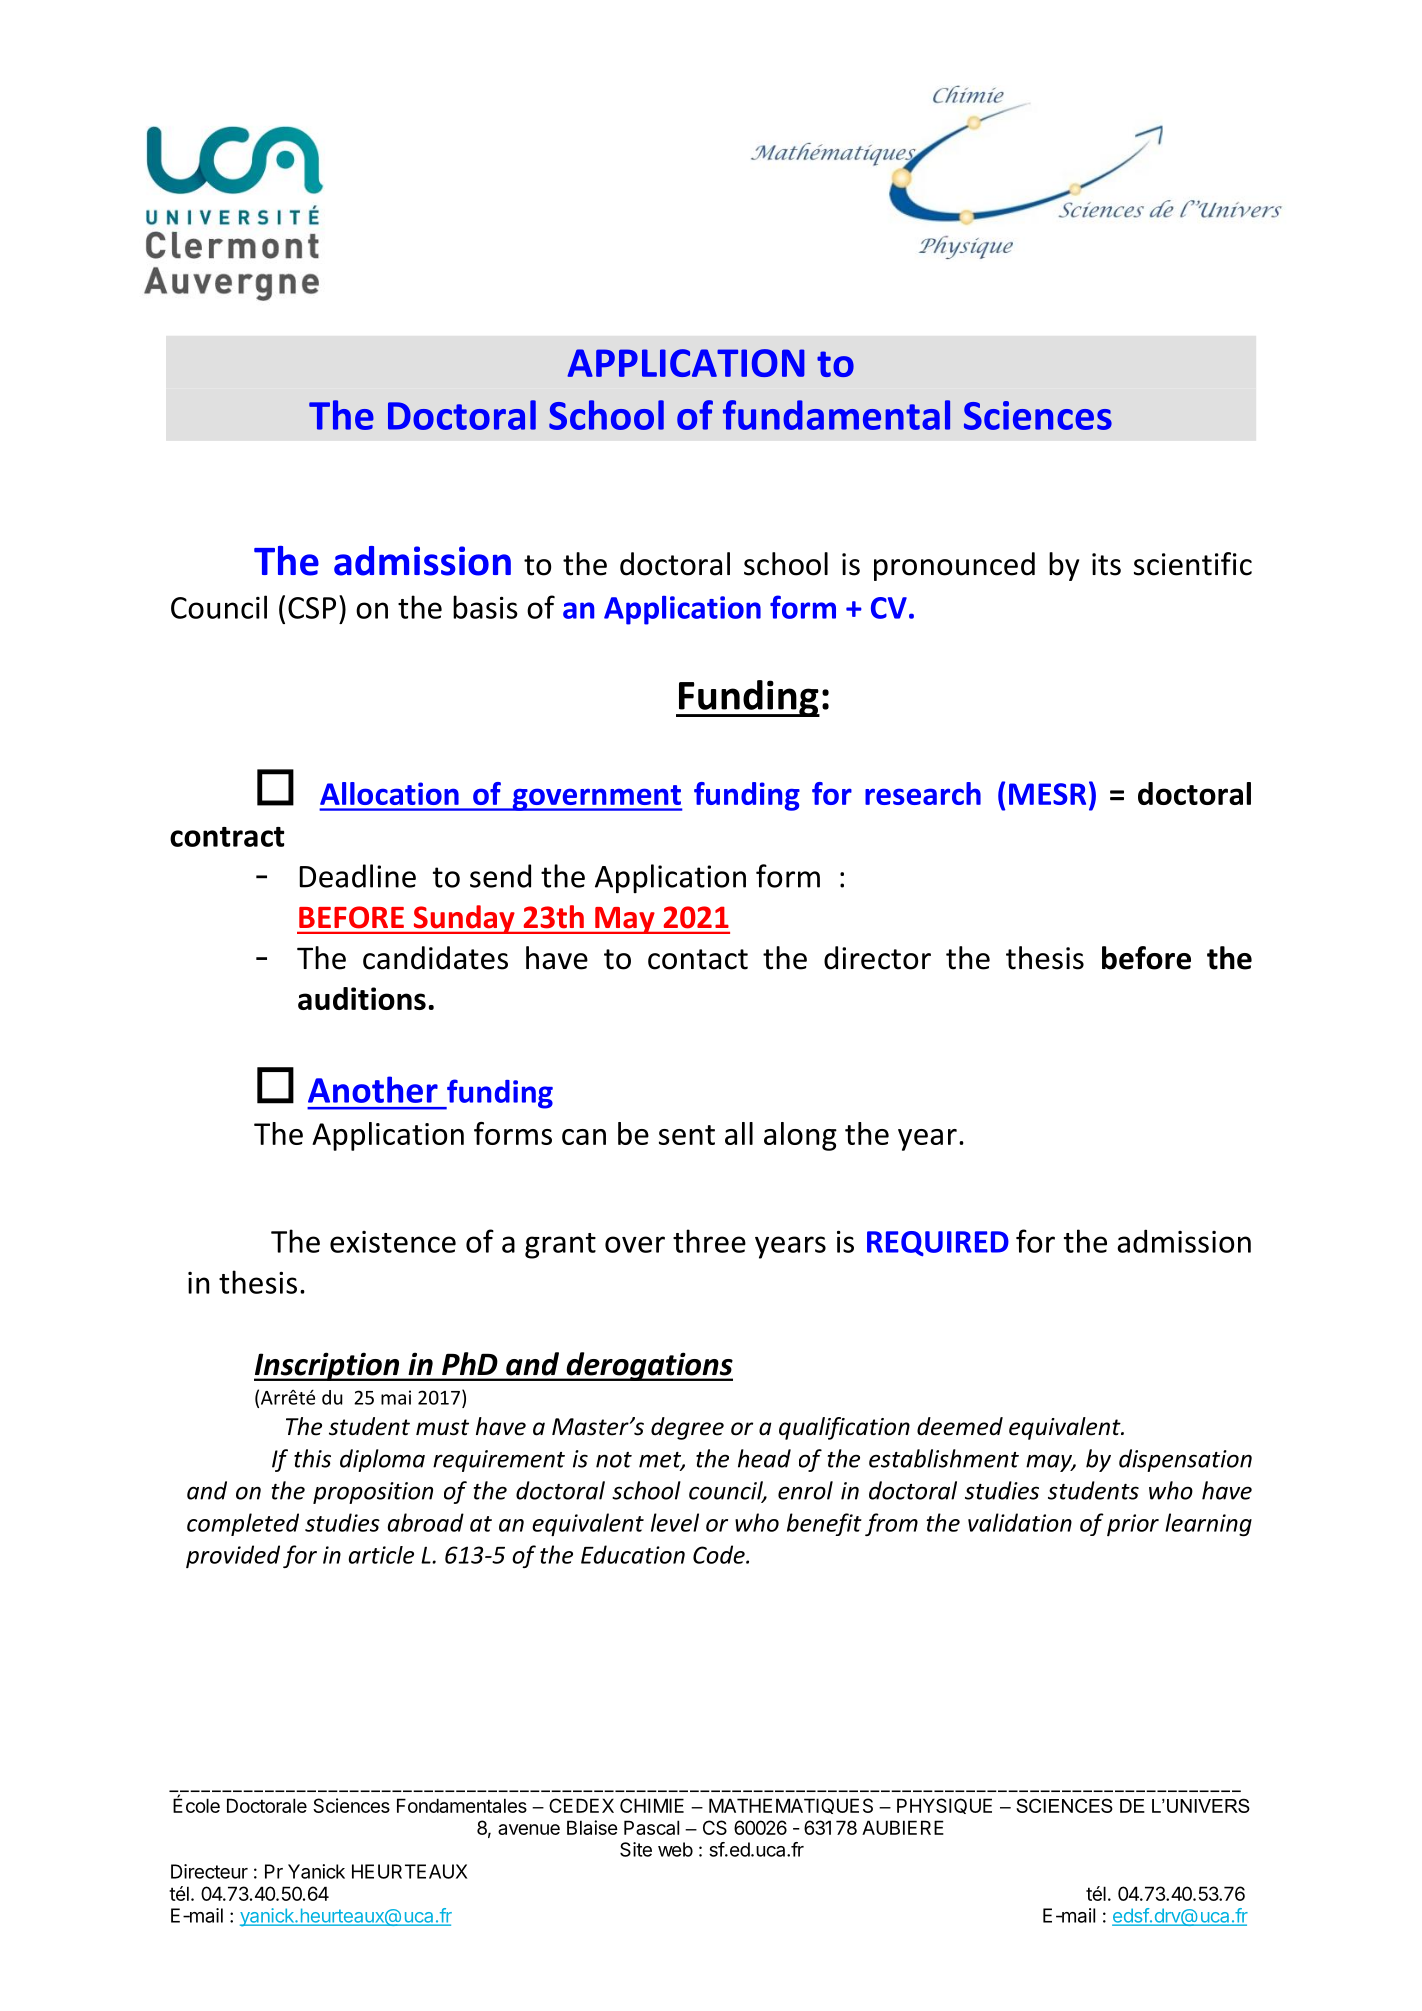  What do you see at coordinates (312, 608) in the image?
I see `CSP` at bounding box center [312, 608].
